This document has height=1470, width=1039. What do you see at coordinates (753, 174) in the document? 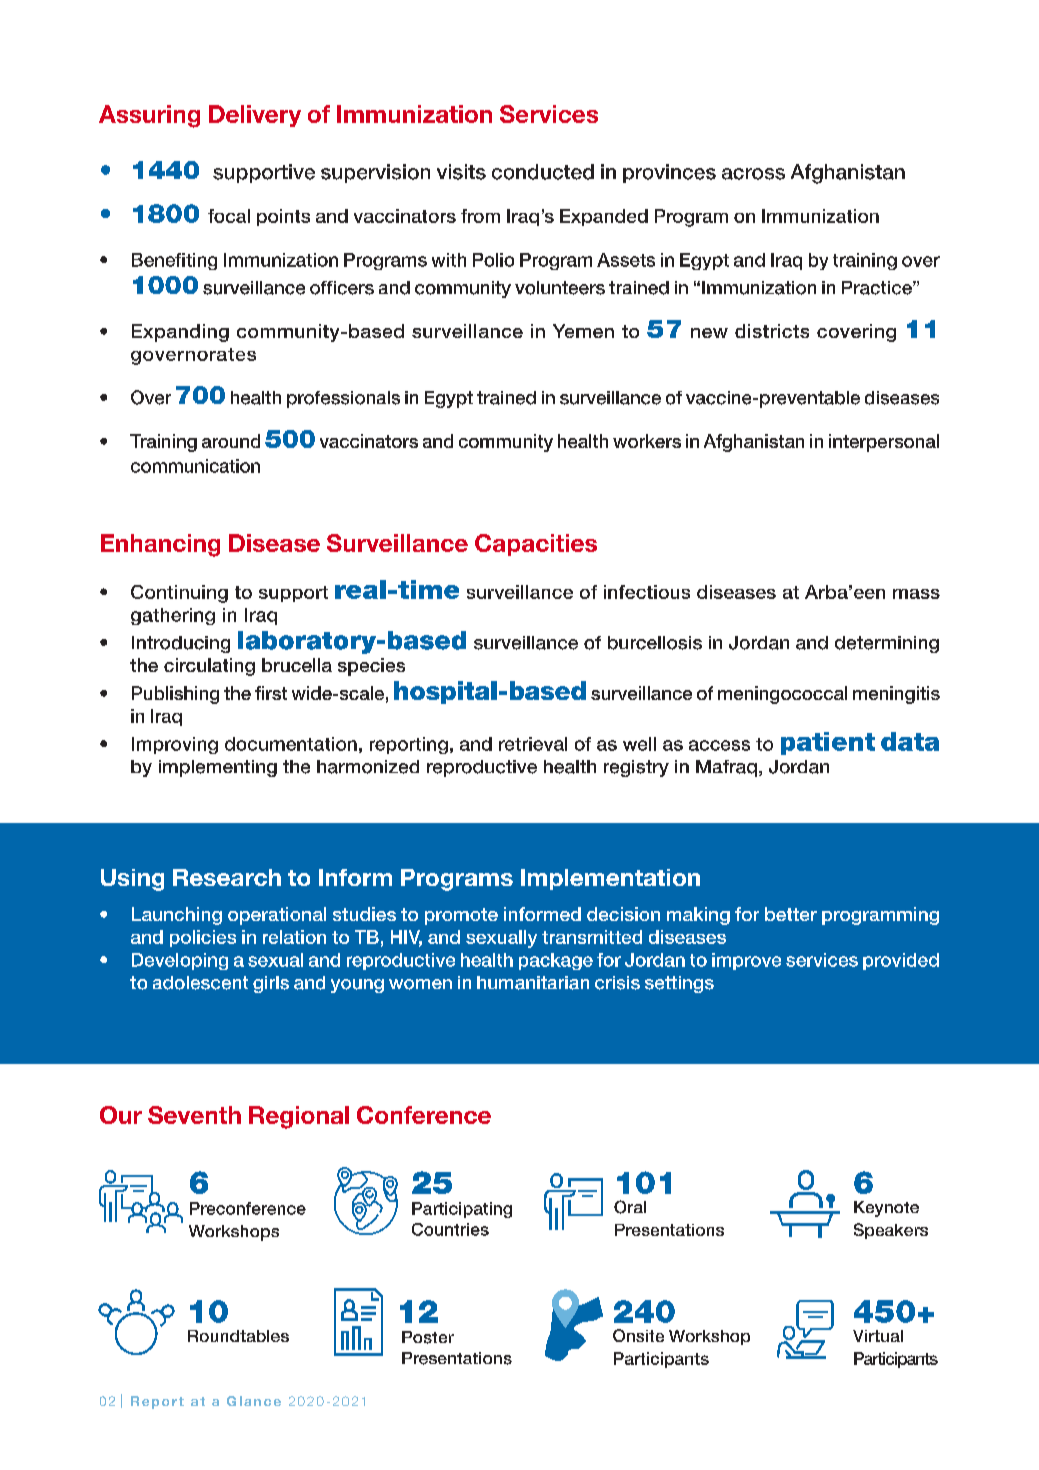
I see `across` at bounding box center [753, 174].
